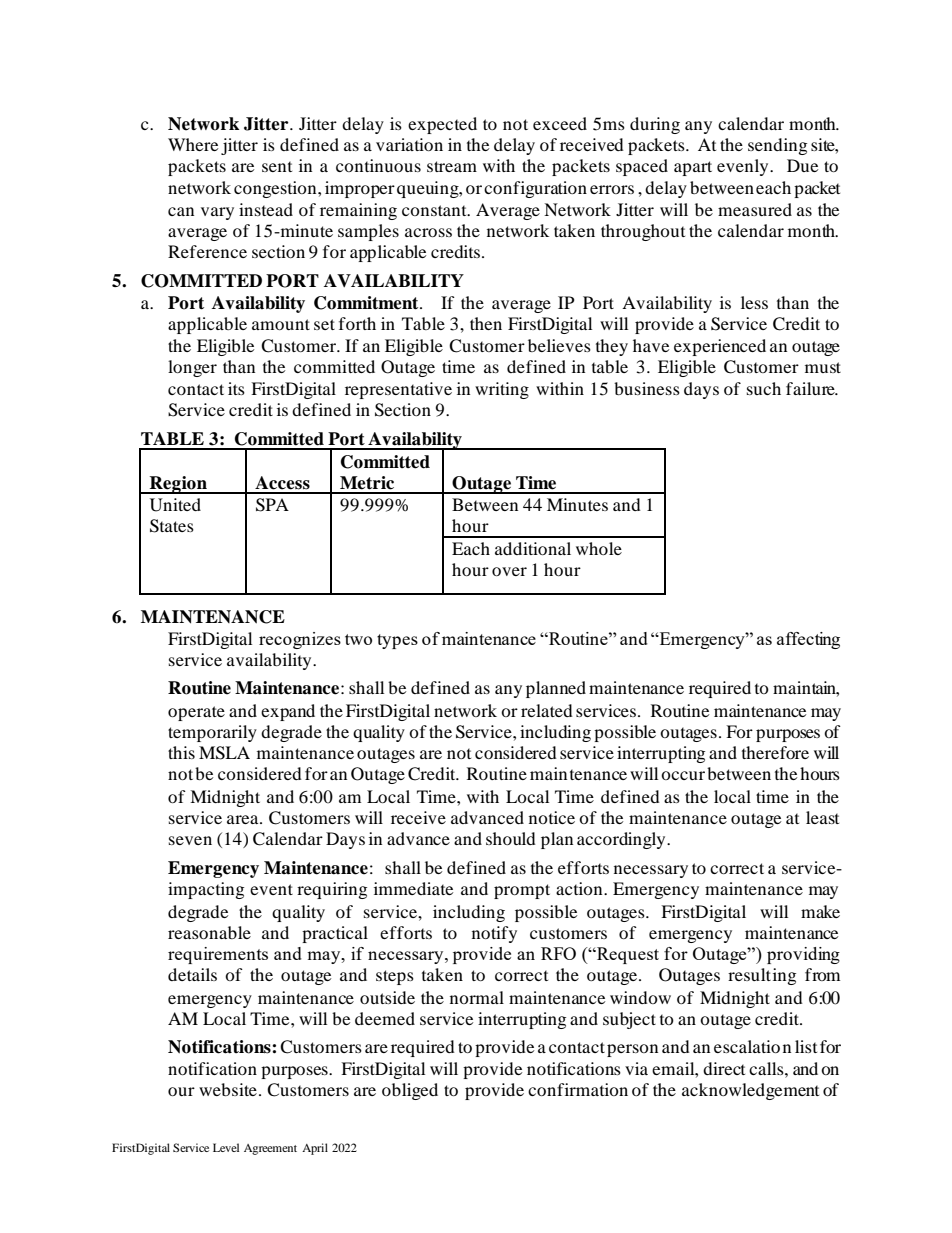  What do you see at coordinates (750, 1091) in the document?
I see `acknowledgement` at bounding box center [750, 1091].
